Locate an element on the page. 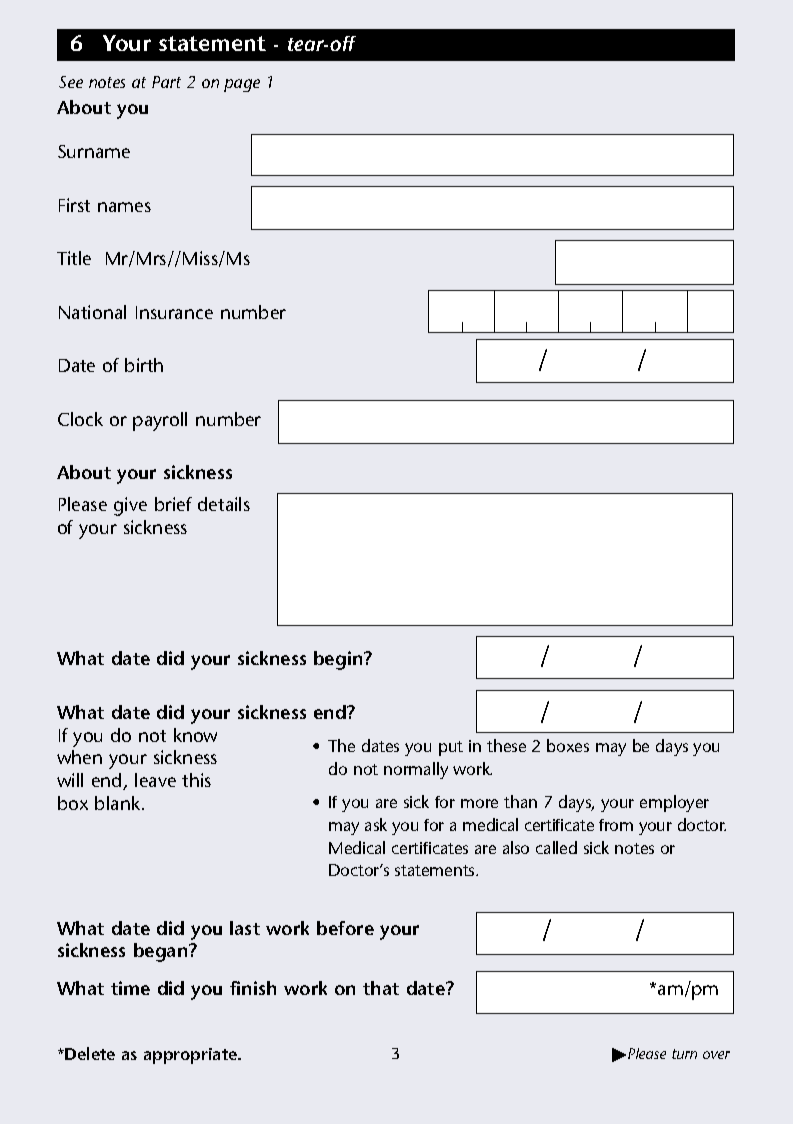  time is located at coordinates (130, 988).
